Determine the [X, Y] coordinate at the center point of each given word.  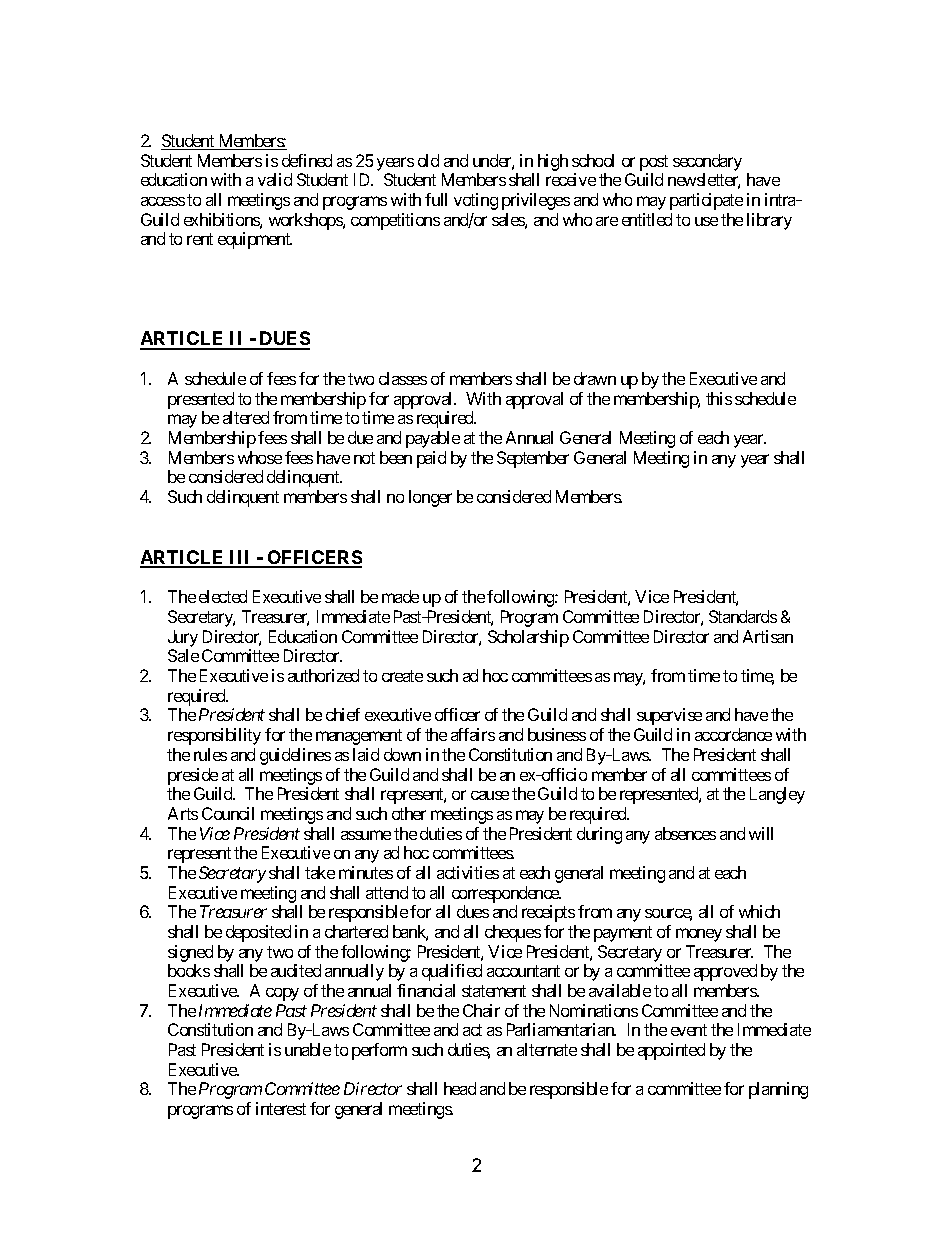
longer [430, 498]
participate [706, 201]
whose [260, 457]
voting [476, 201]
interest [281, 1108]
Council [228, 813]
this [719, 398]
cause [490, 795]
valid [275, 179]
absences [685, 833]
